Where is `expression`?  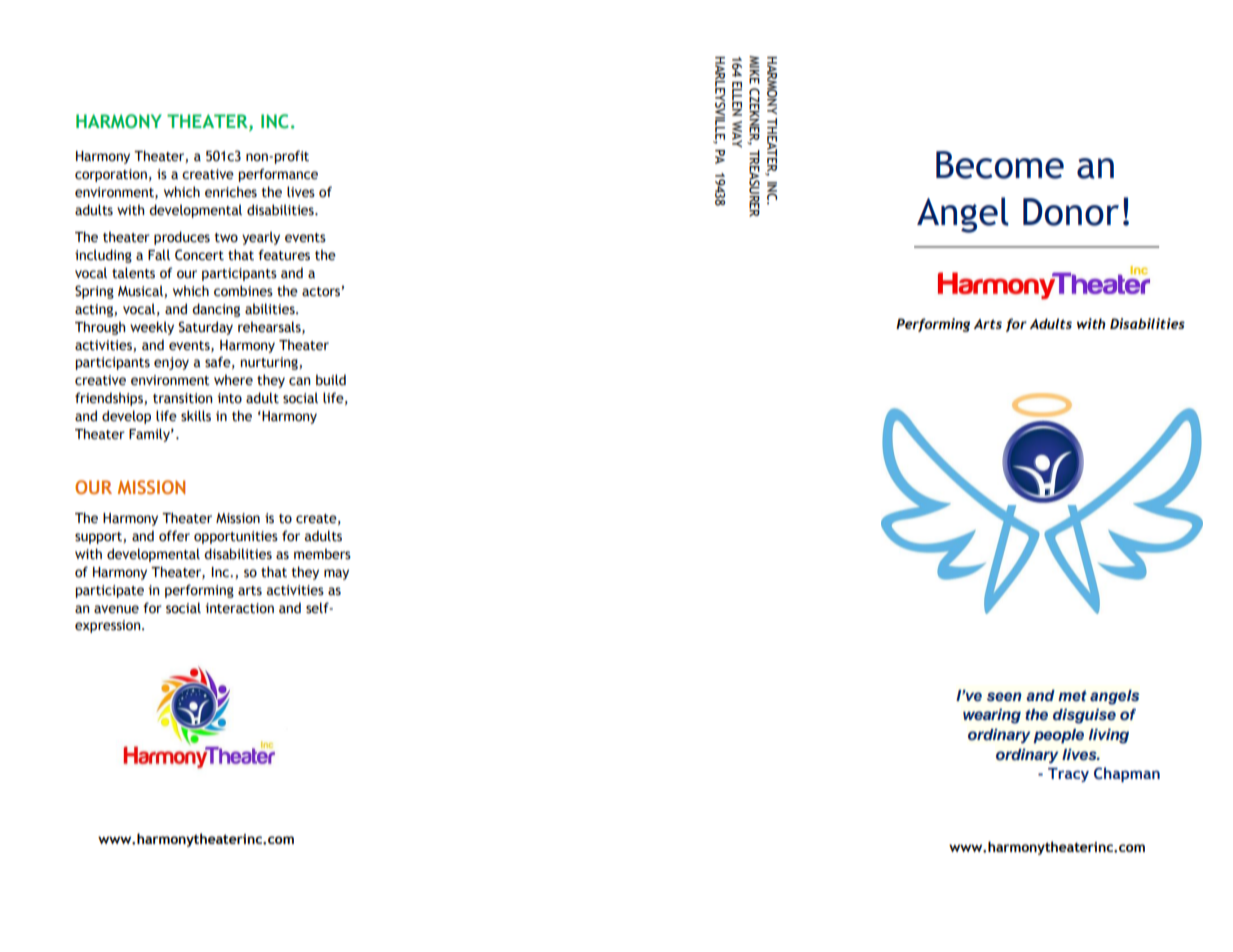 expression is located at coordinates (109, 626).
